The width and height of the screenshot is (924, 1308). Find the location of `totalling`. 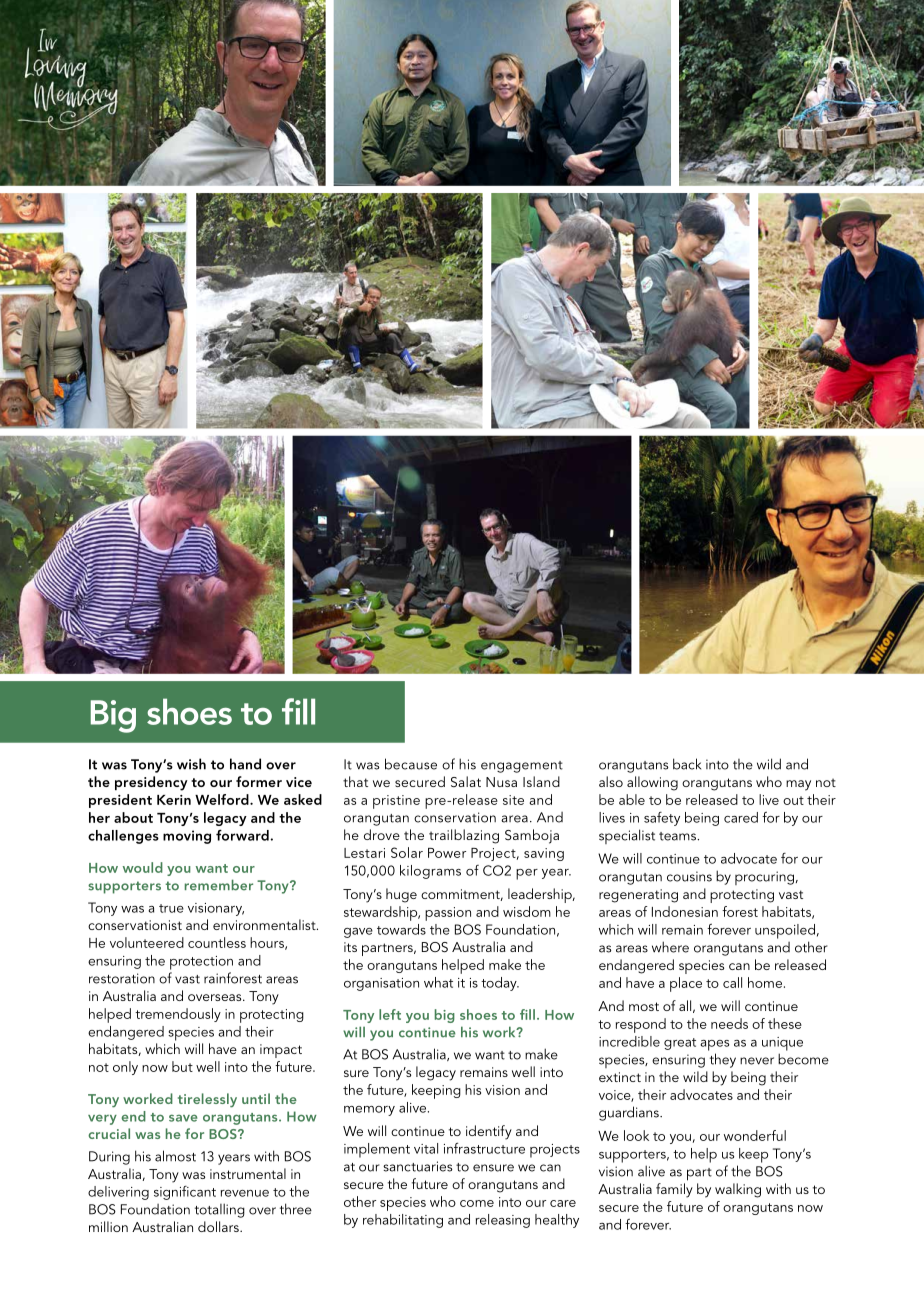

totalling is located at coordinates (220, 1210).
